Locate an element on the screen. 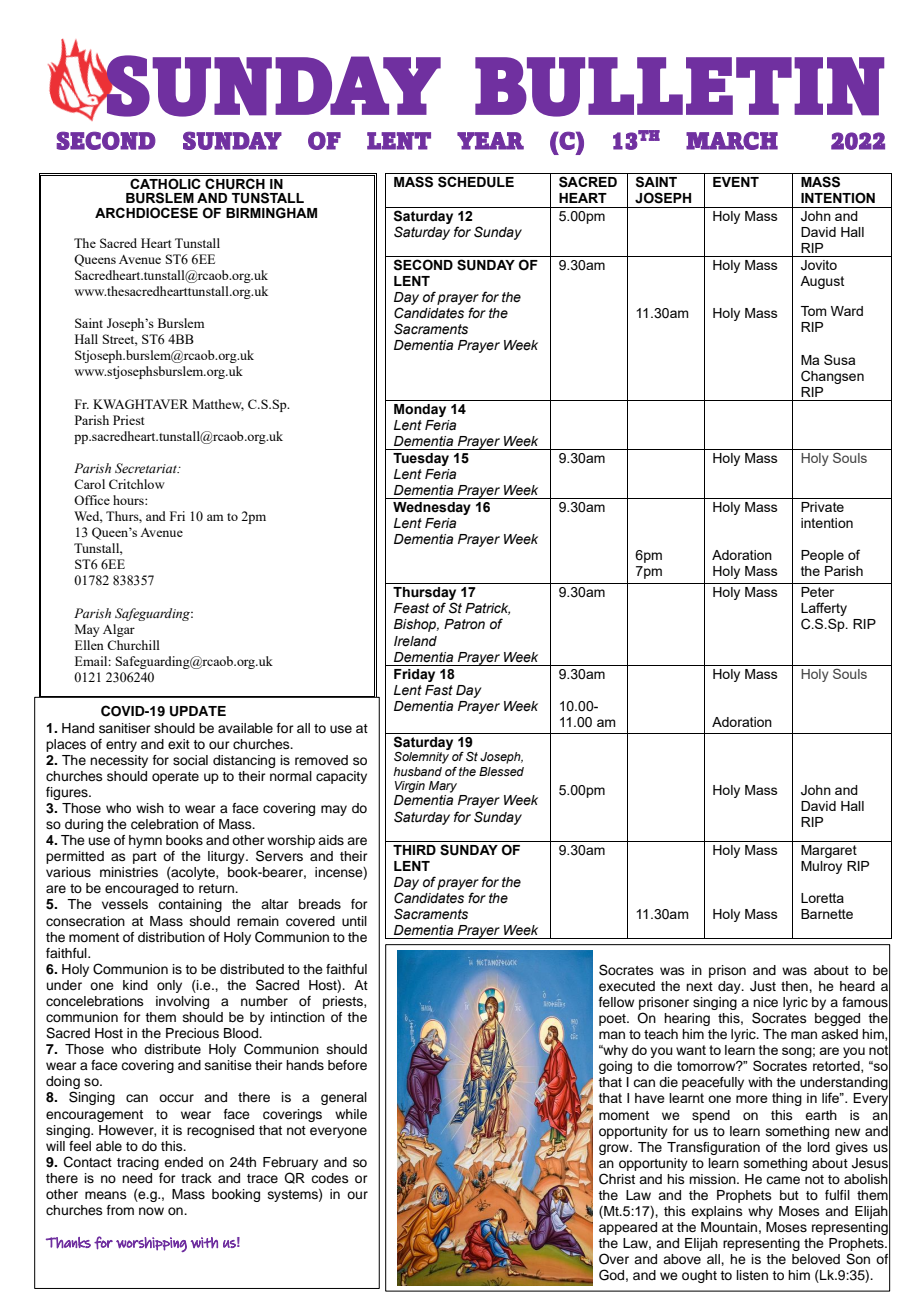  ARCHDIOCESE is located at coordinates (146, 213).
